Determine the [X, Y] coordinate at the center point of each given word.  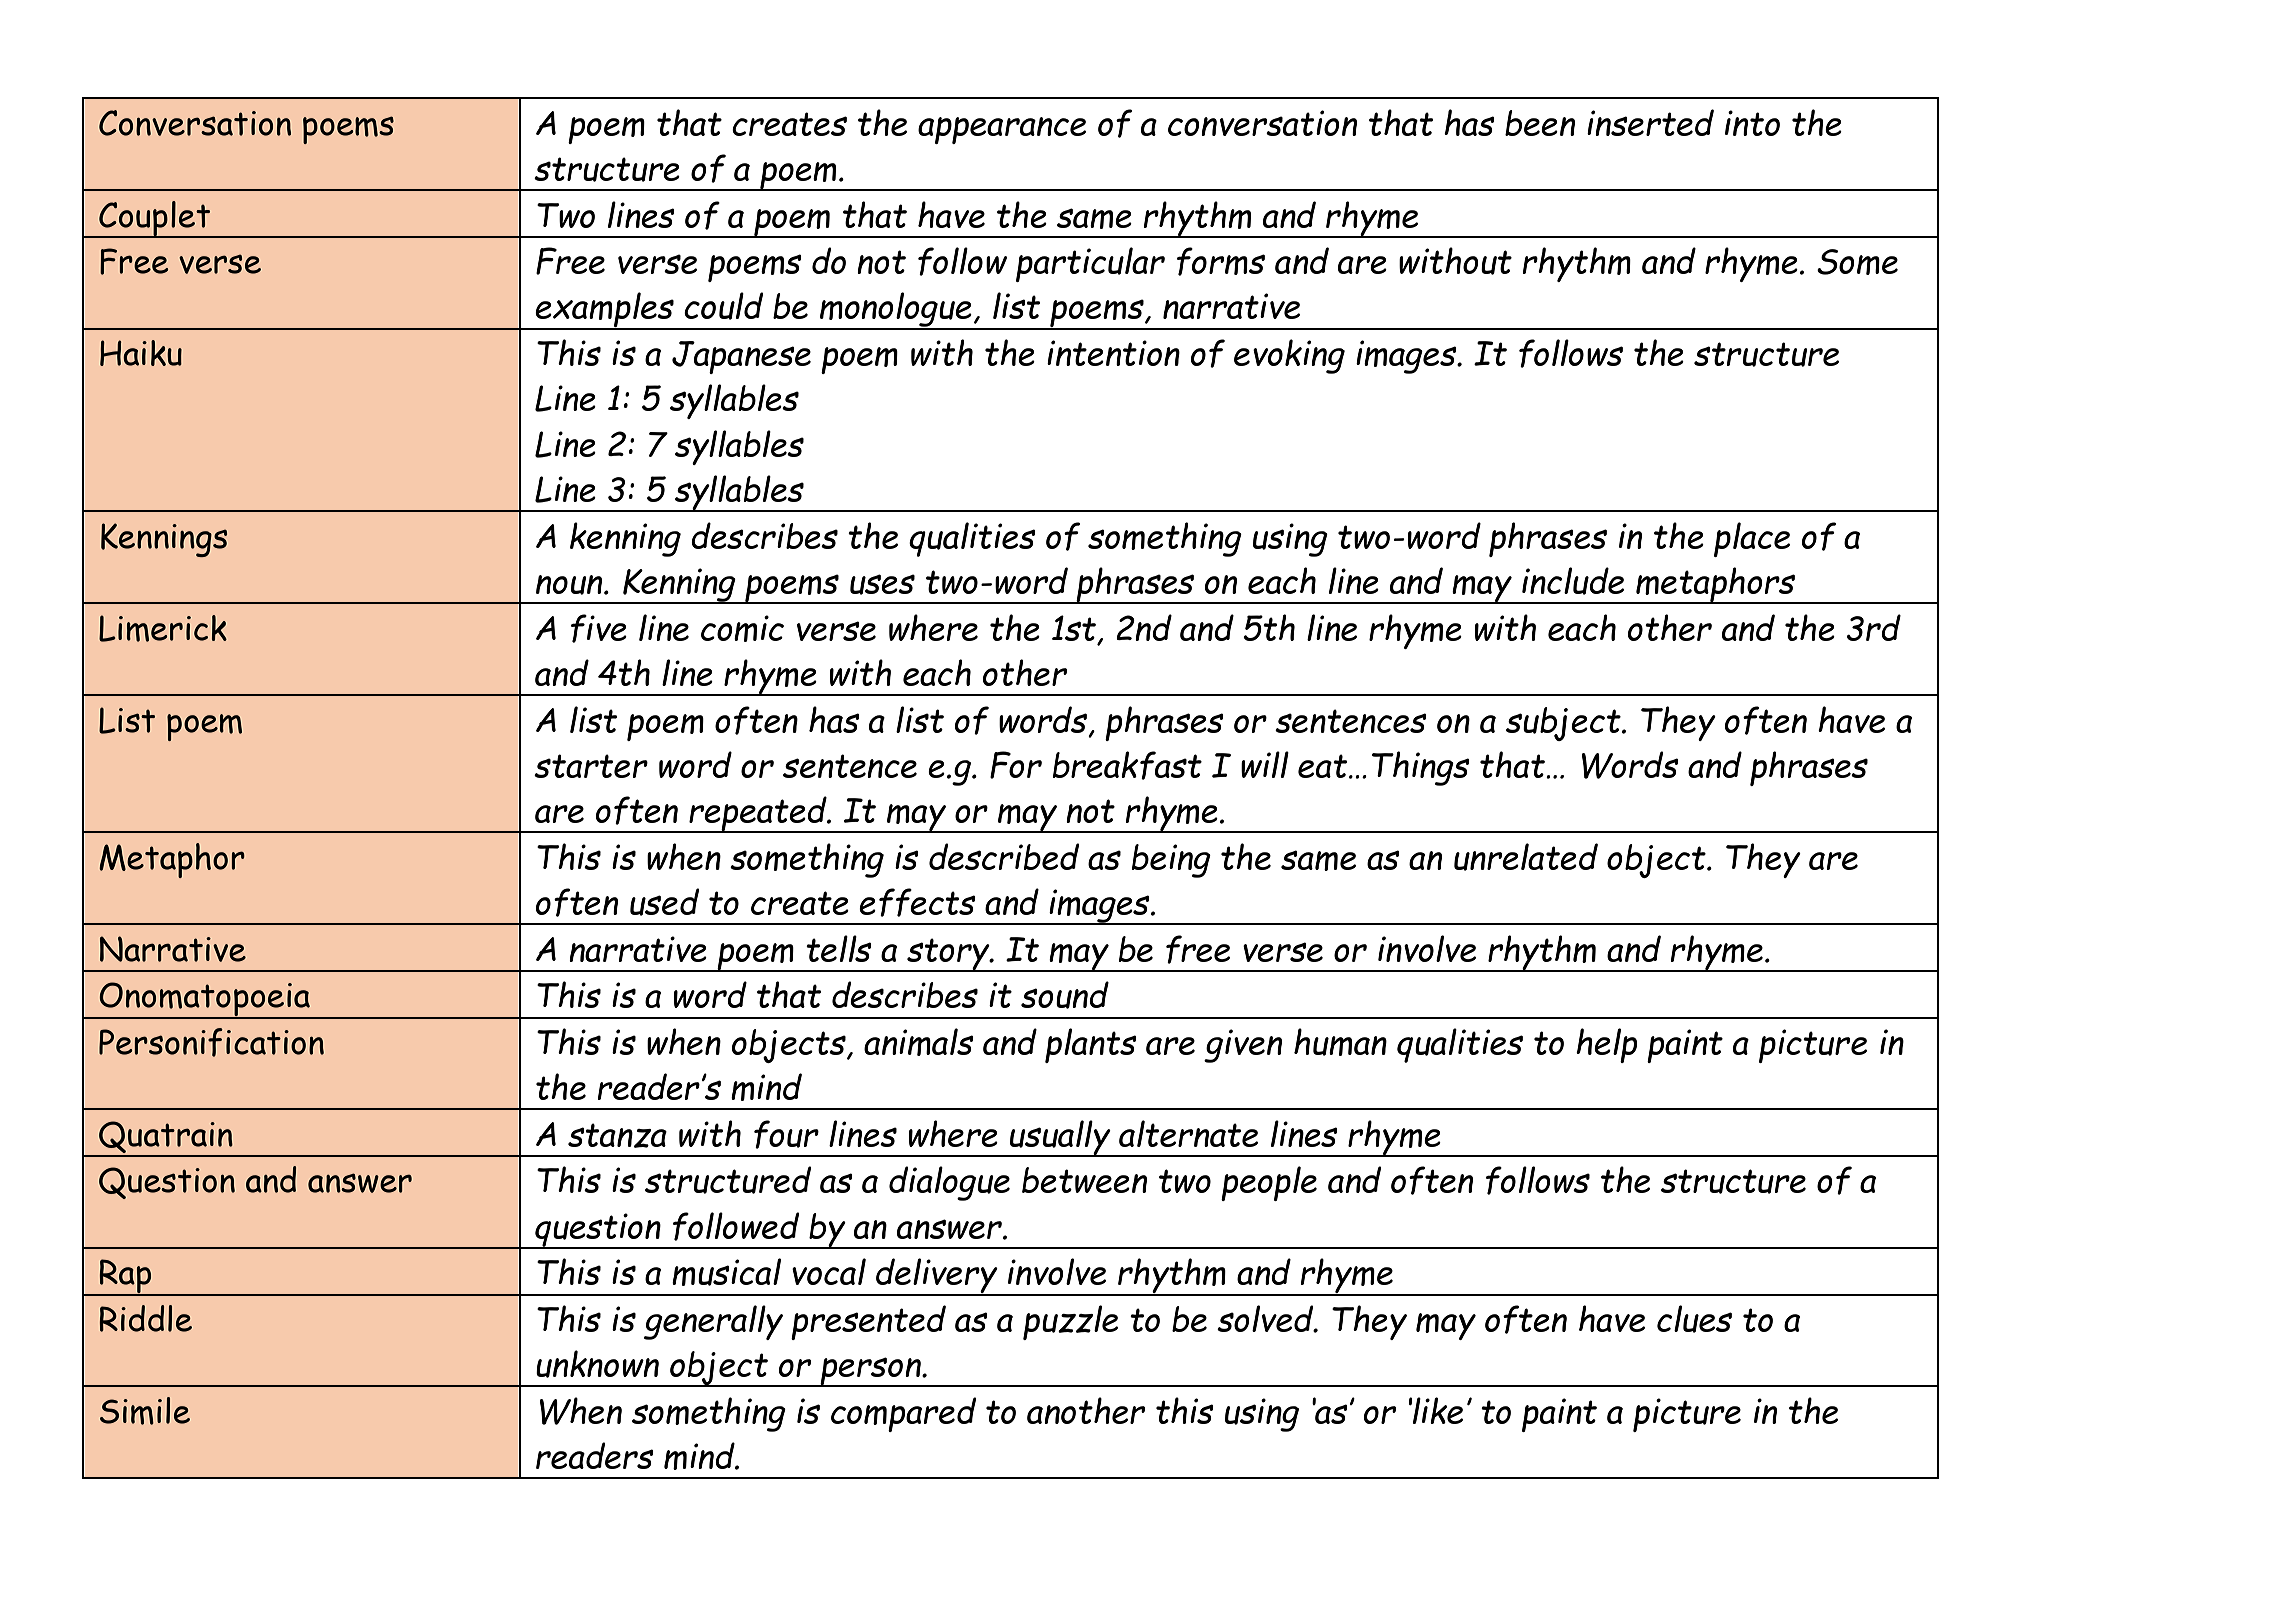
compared [903, 1414]
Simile [145, 1411]
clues [1694, 1319]
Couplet [155, 219]
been [1540, 123]
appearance [1002, 130]
